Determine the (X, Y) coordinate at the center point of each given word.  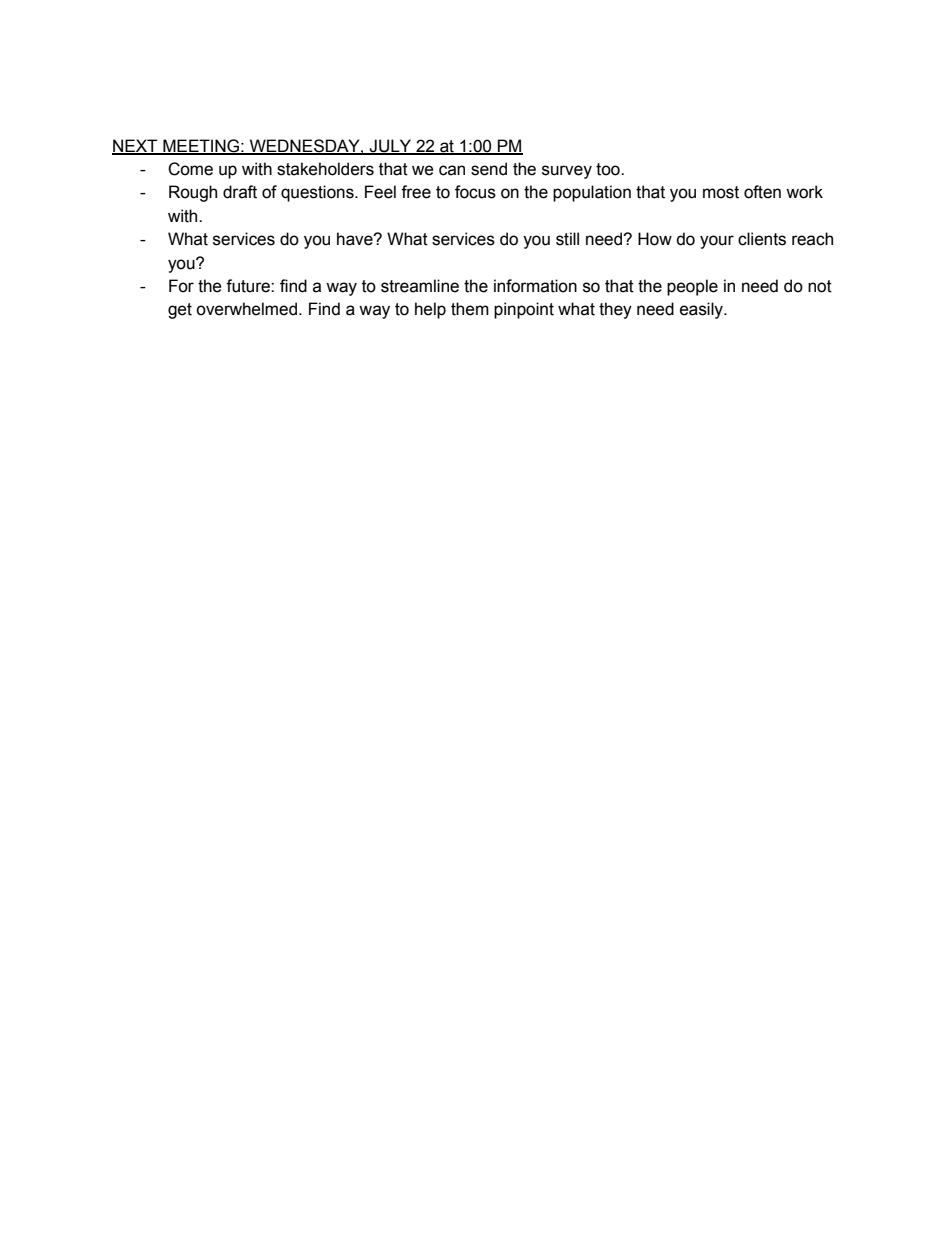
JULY (390, 146)
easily (702, 310)
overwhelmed (246, 309)
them (470, 309)
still (567, 239)
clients (762, 239)
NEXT (136, 146)
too (609, 169)
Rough (193, 193)
